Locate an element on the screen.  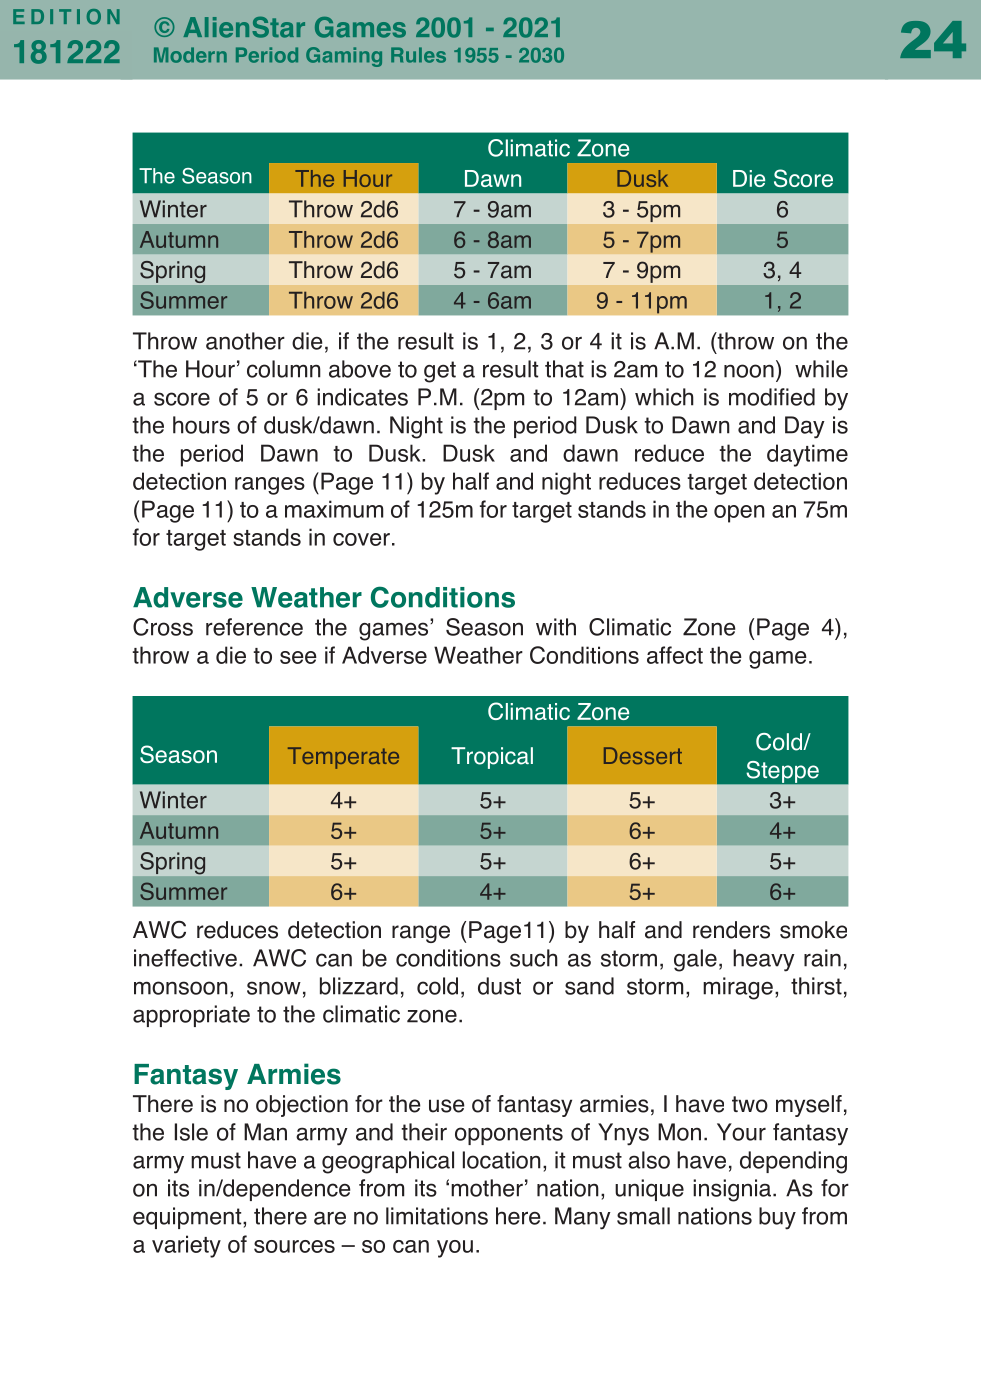
modified is located at coordinates (772, 397).
